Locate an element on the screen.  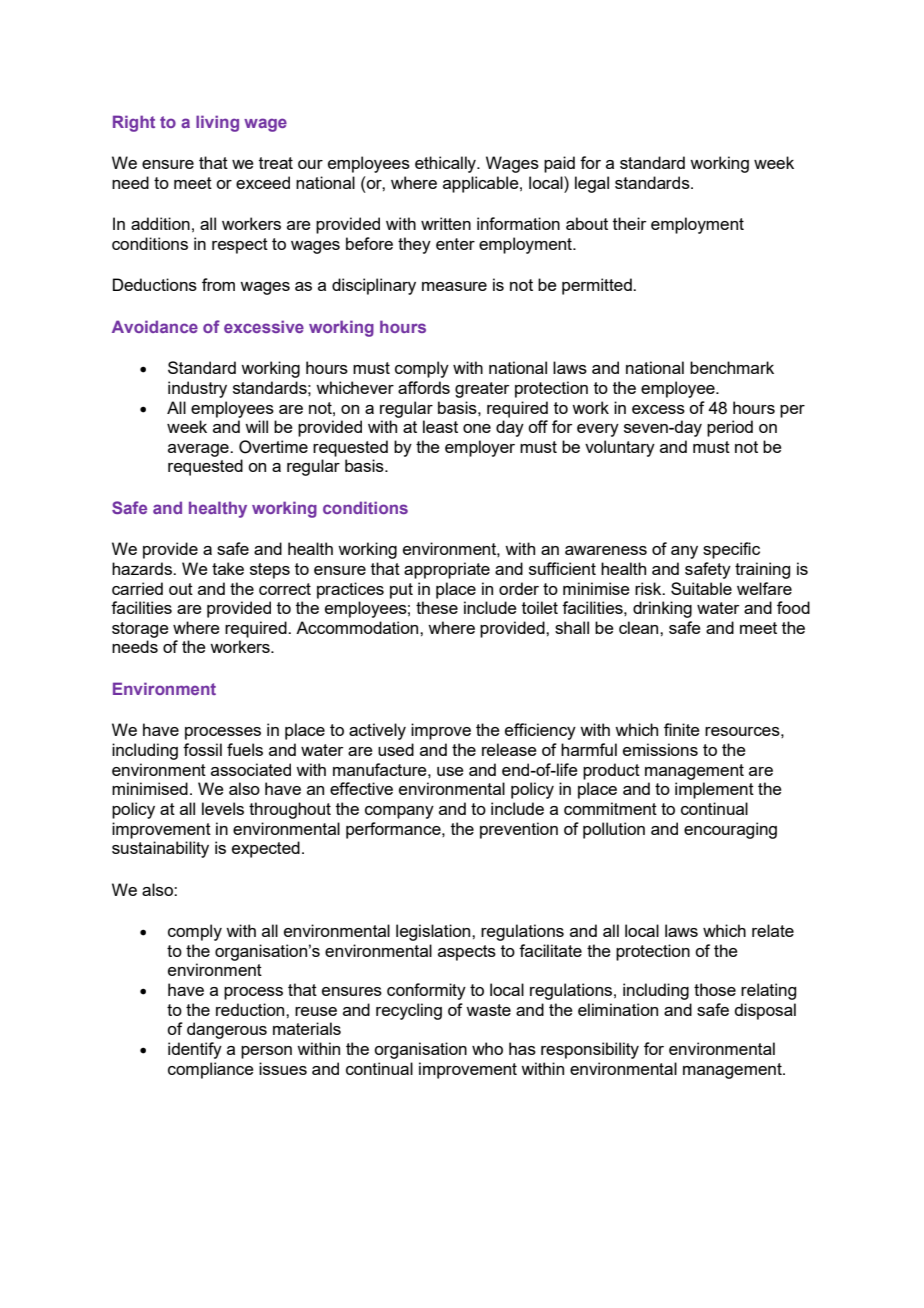
living is located at coordinates (217, 123).
